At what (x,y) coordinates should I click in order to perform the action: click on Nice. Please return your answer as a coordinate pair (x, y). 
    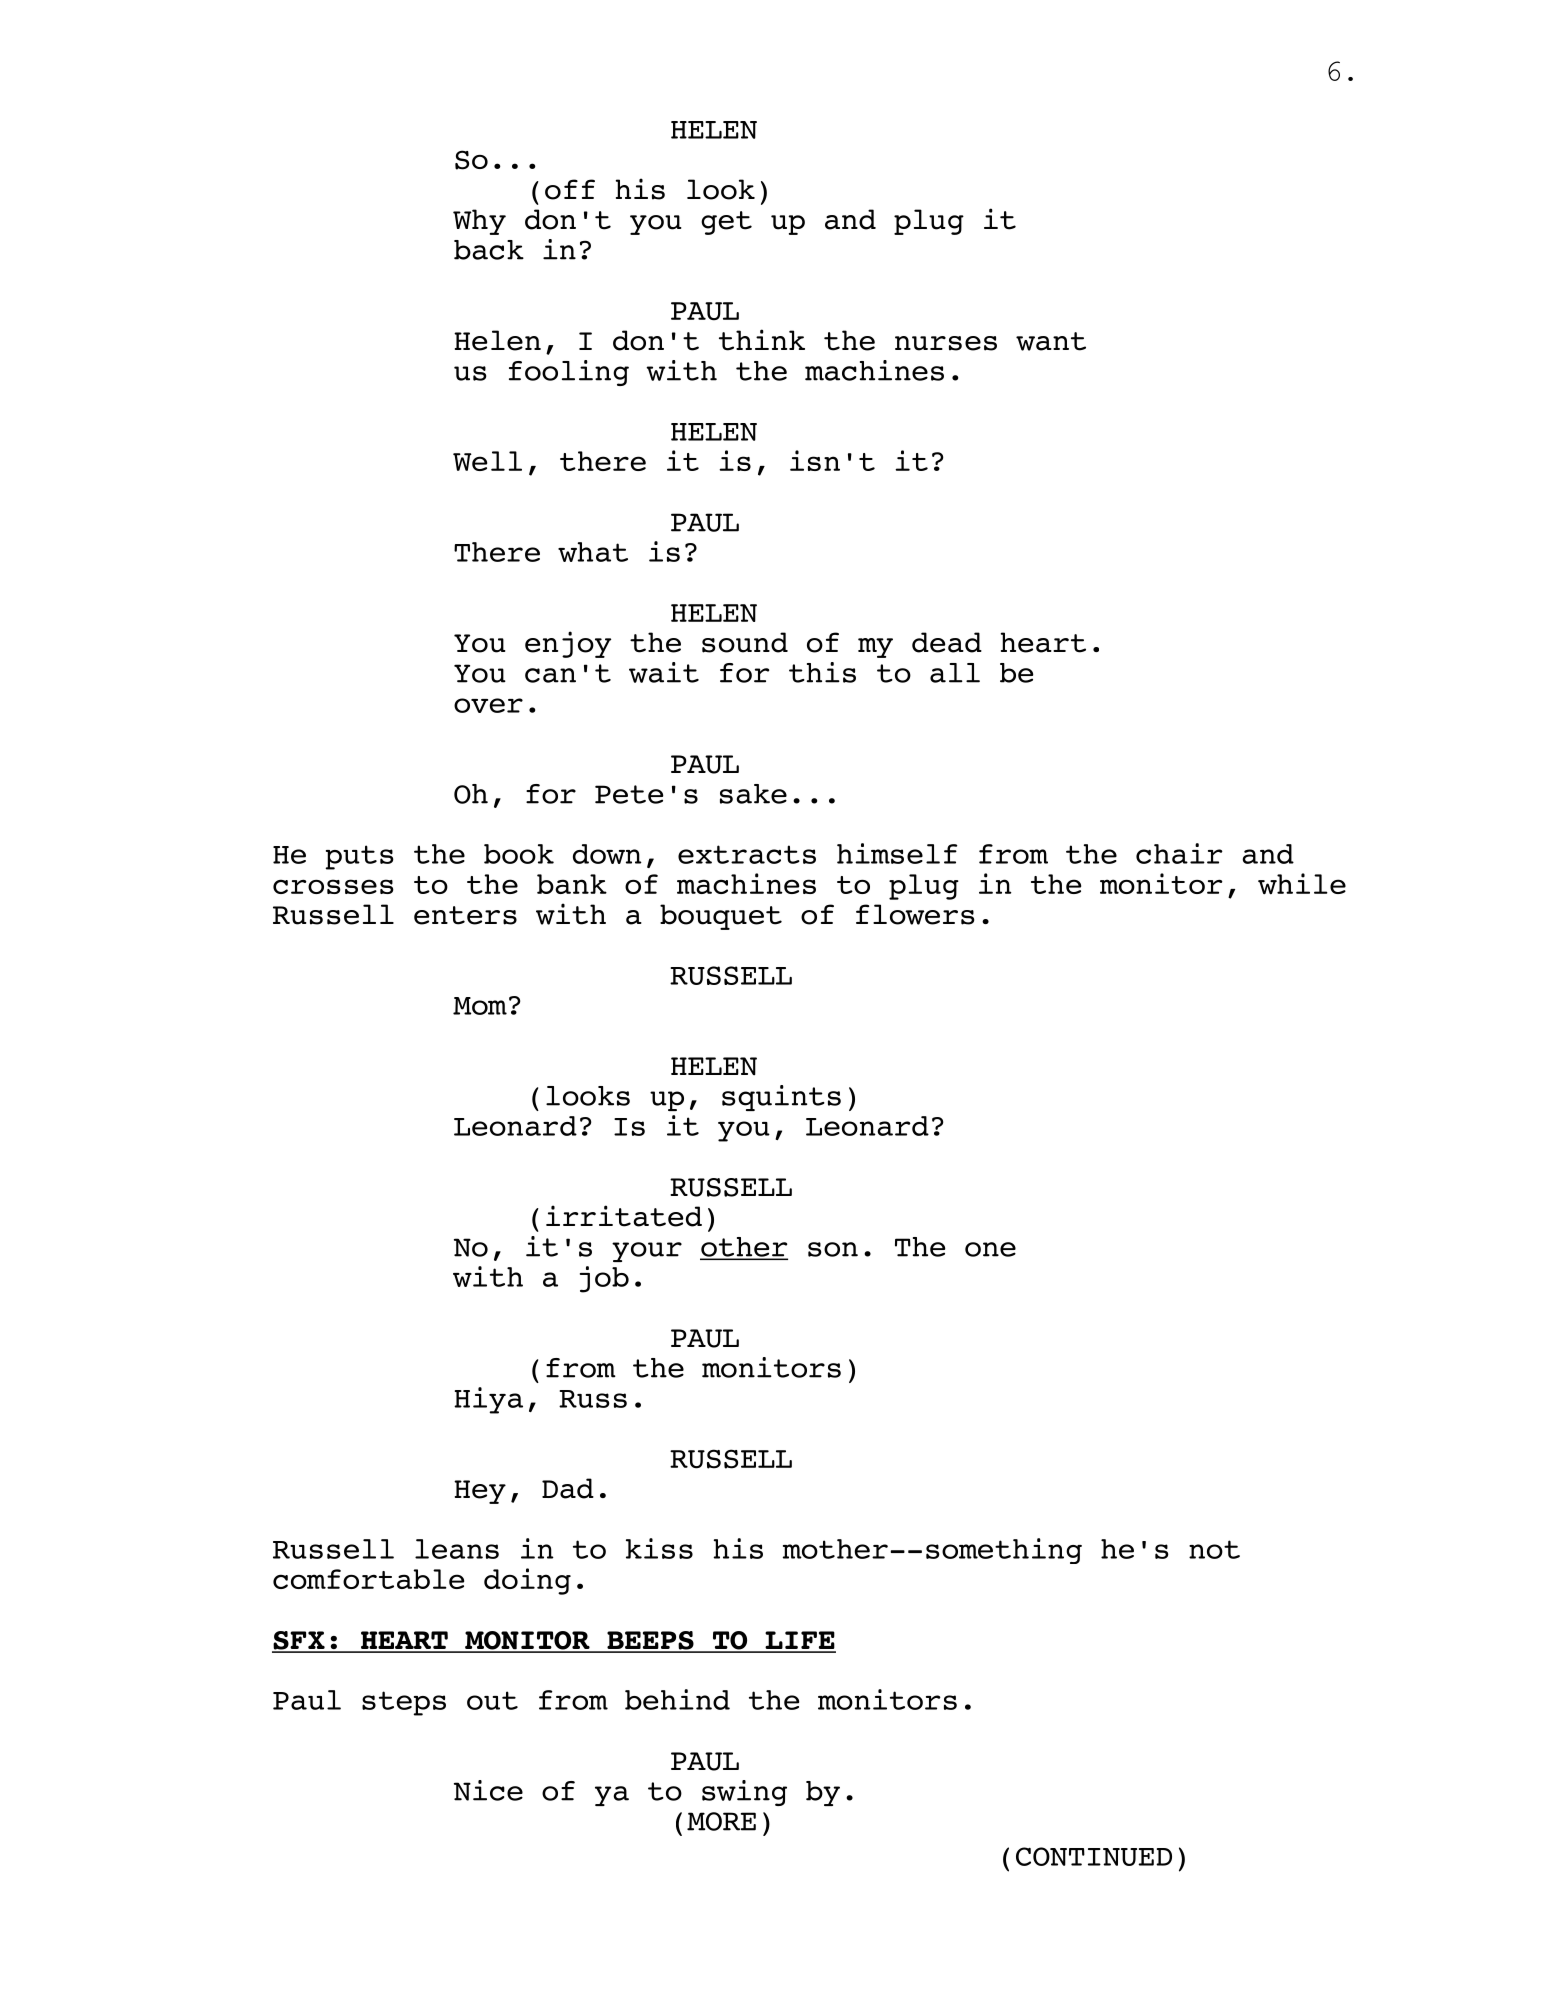
    Looking at the image, I should click on (488, 1790).
